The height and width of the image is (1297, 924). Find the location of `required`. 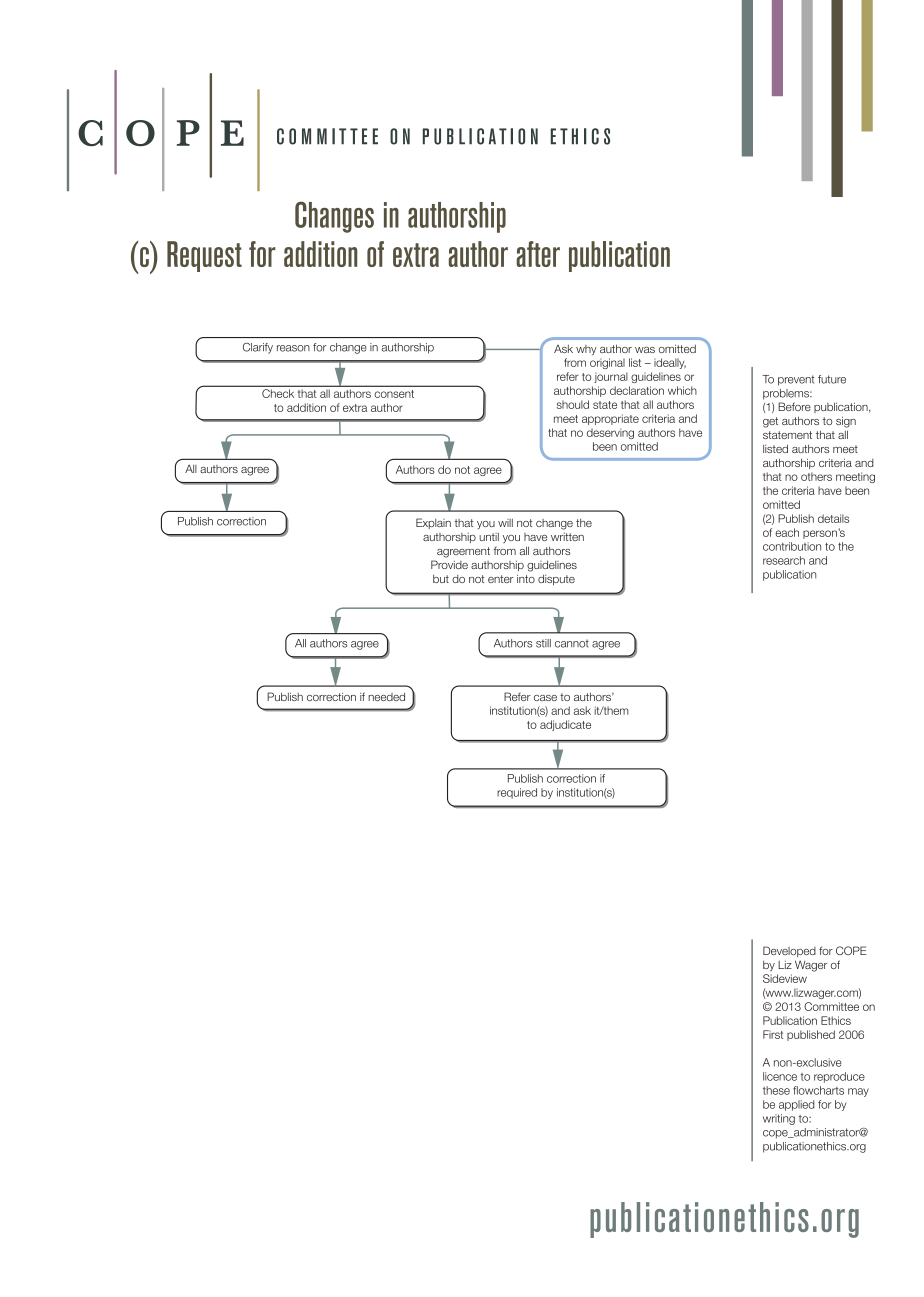

required is located at coordinates (517, 793).
